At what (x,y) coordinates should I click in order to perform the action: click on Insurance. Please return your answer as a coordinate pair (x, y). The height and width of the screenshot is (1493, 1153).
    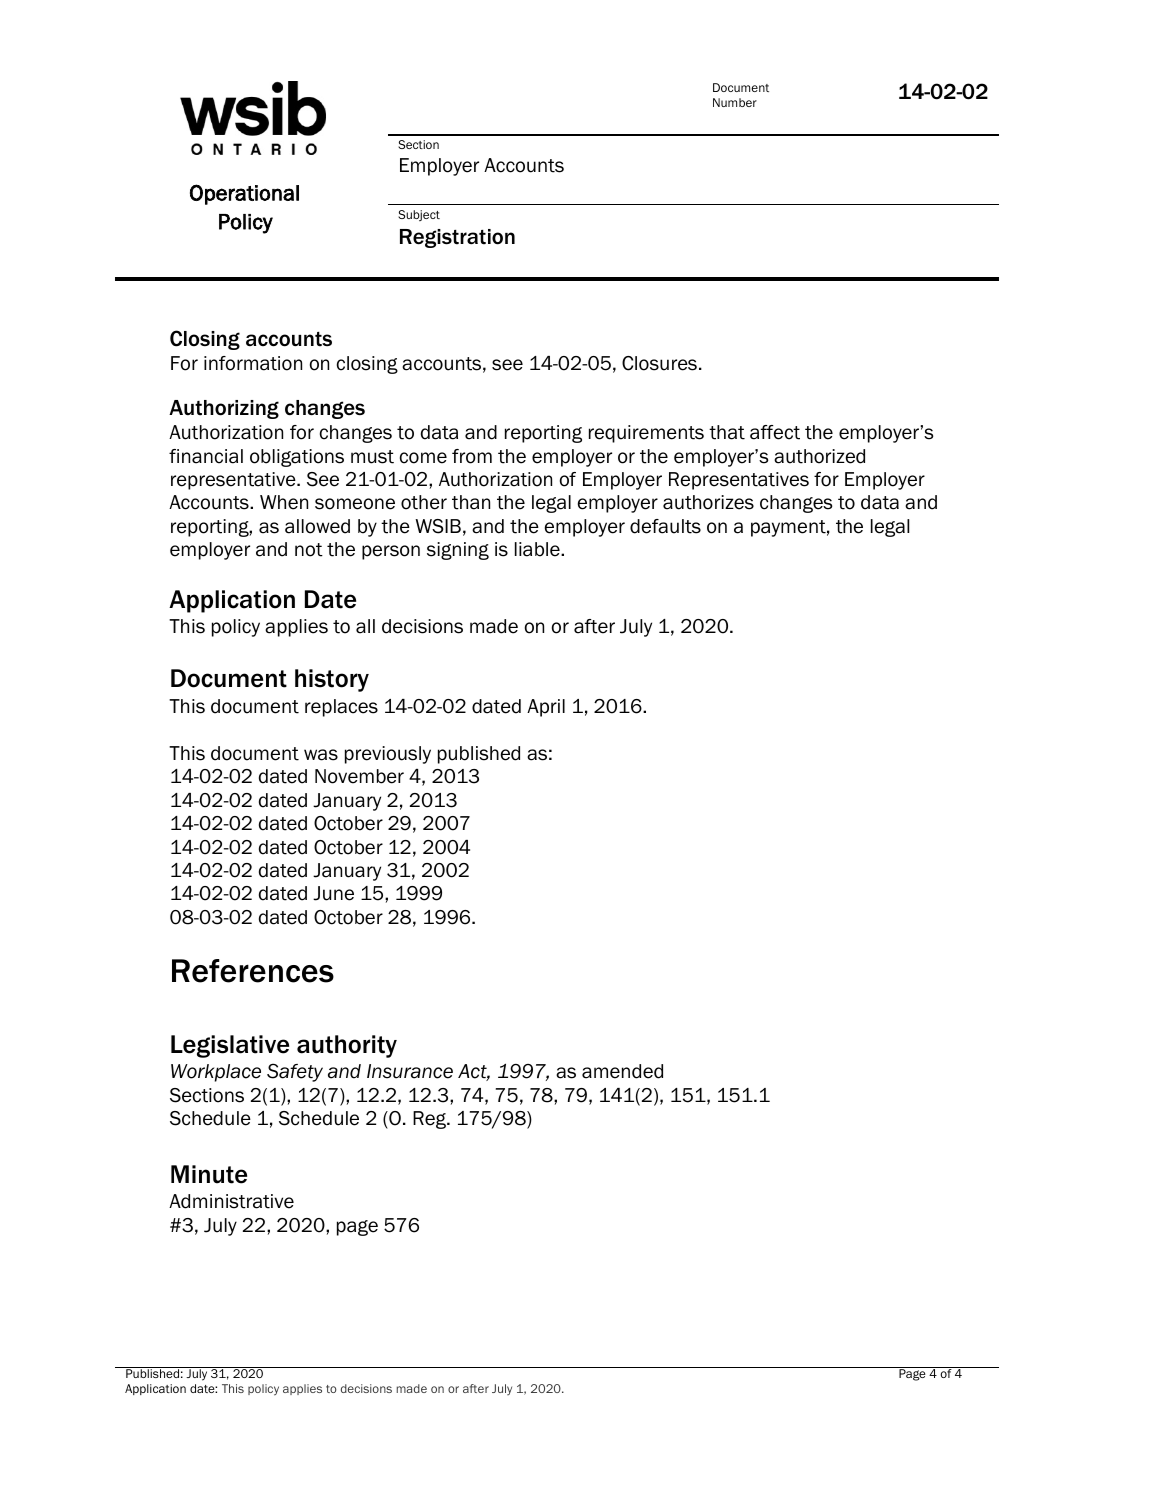
    Looking at the image, I should click on (410, 1071).
